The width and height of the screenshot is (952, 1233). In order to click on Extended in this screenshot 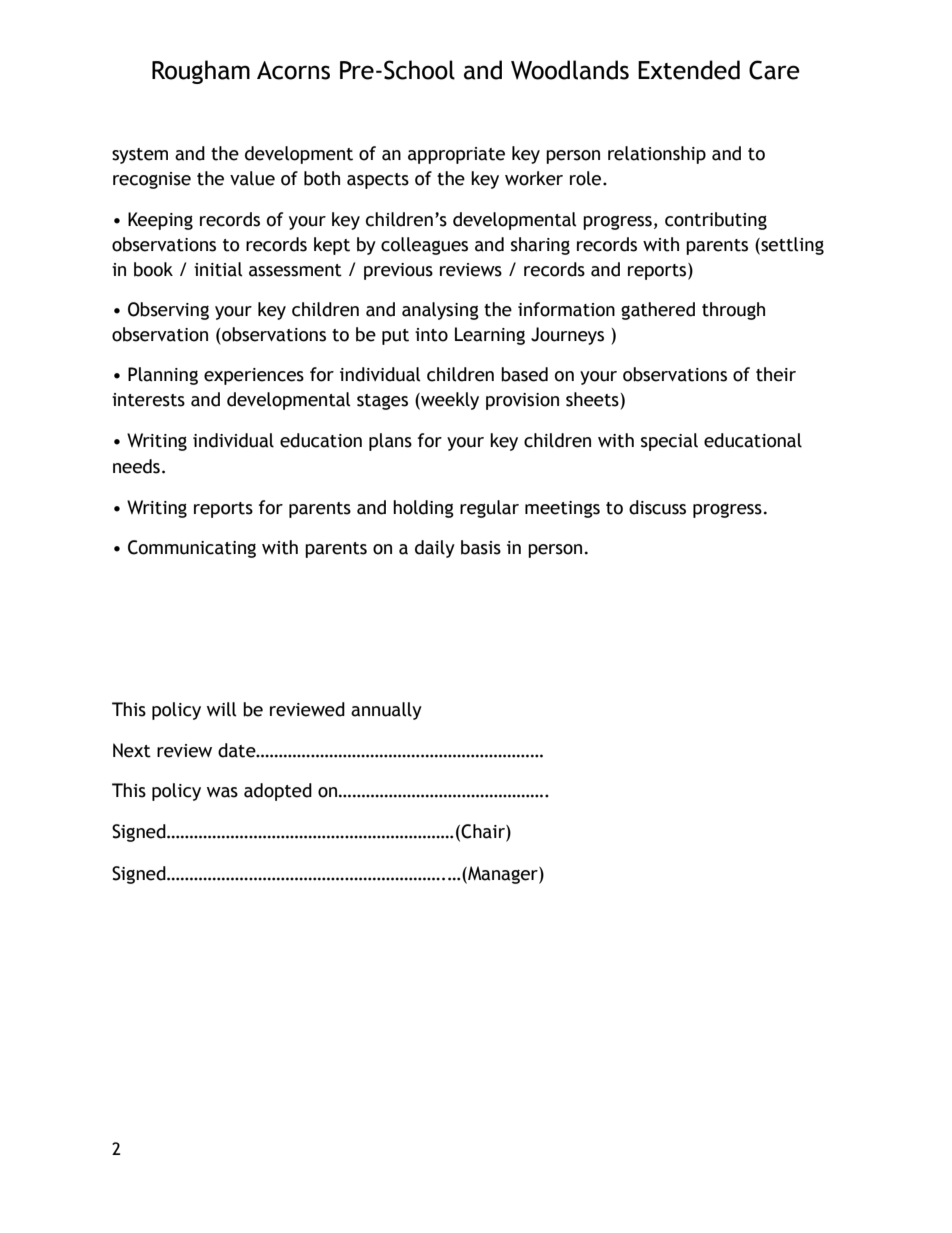, I will do `click(689, 70)`.
